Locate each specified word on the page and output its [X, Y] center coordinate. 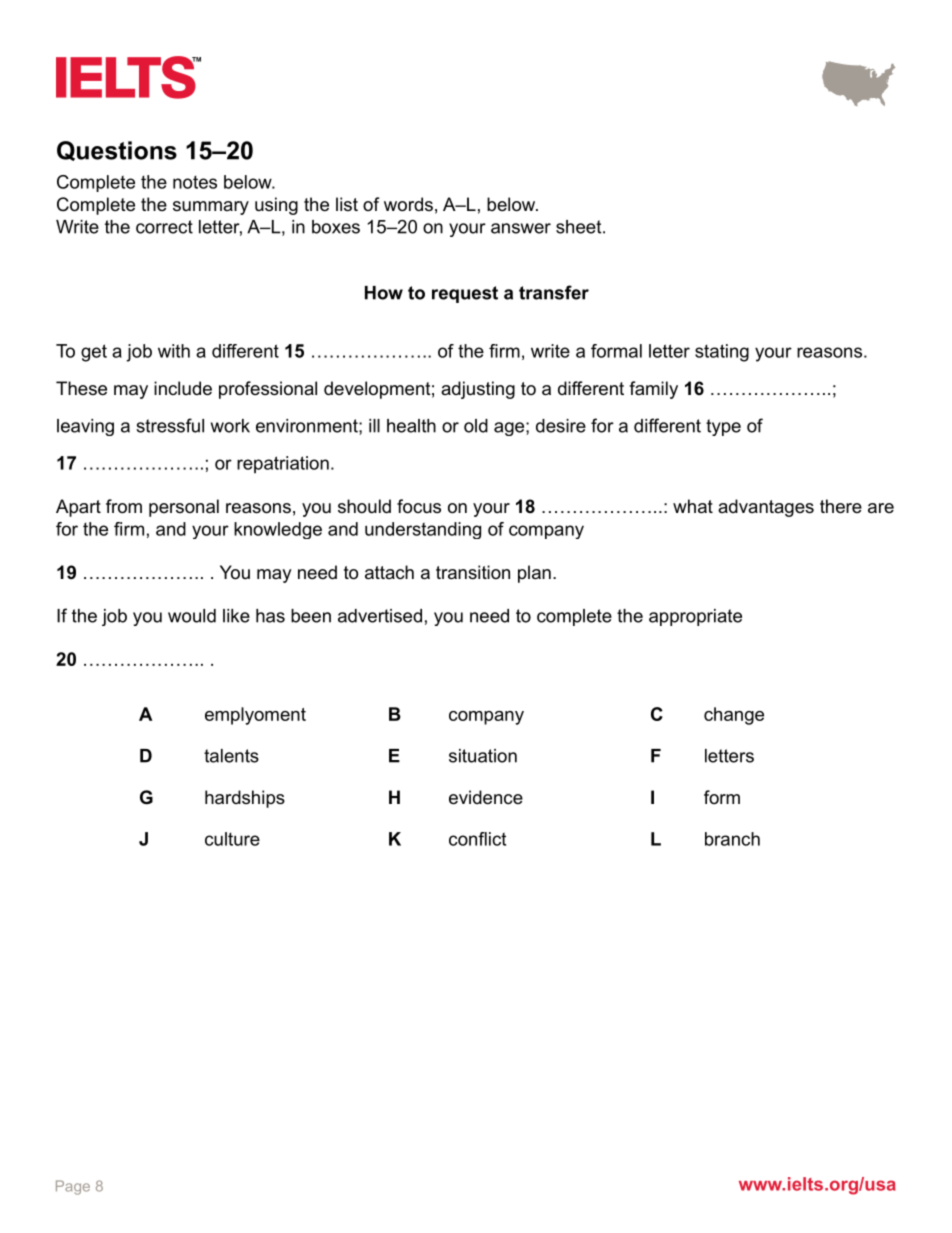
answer [521, 228]
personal [184, 508]
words [408, 204]
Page [73, 1187]
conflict [477, 839]
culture [232, 839]
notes [195, 182]
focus [419, 506]
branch [732, 839]
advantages [766, 508]
